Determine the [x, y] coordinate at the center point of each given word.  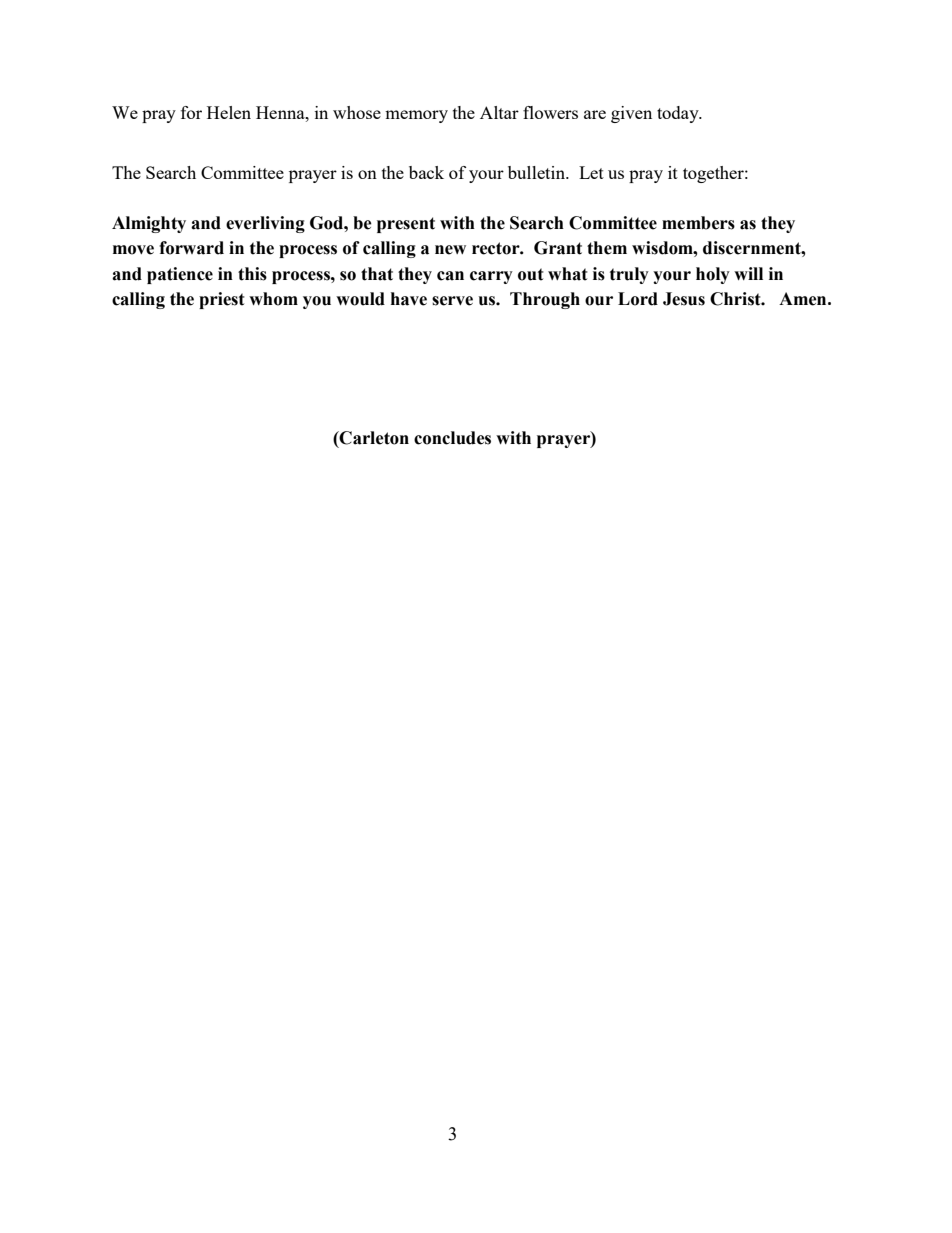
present [406, 225]
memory [416, 116]
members [698, 223]
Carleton [373, 438]
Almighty [149, 224]
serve [452, 301]
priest [222, 300]
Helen [229, 112]
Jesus [684, 299]
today [679, 114]
